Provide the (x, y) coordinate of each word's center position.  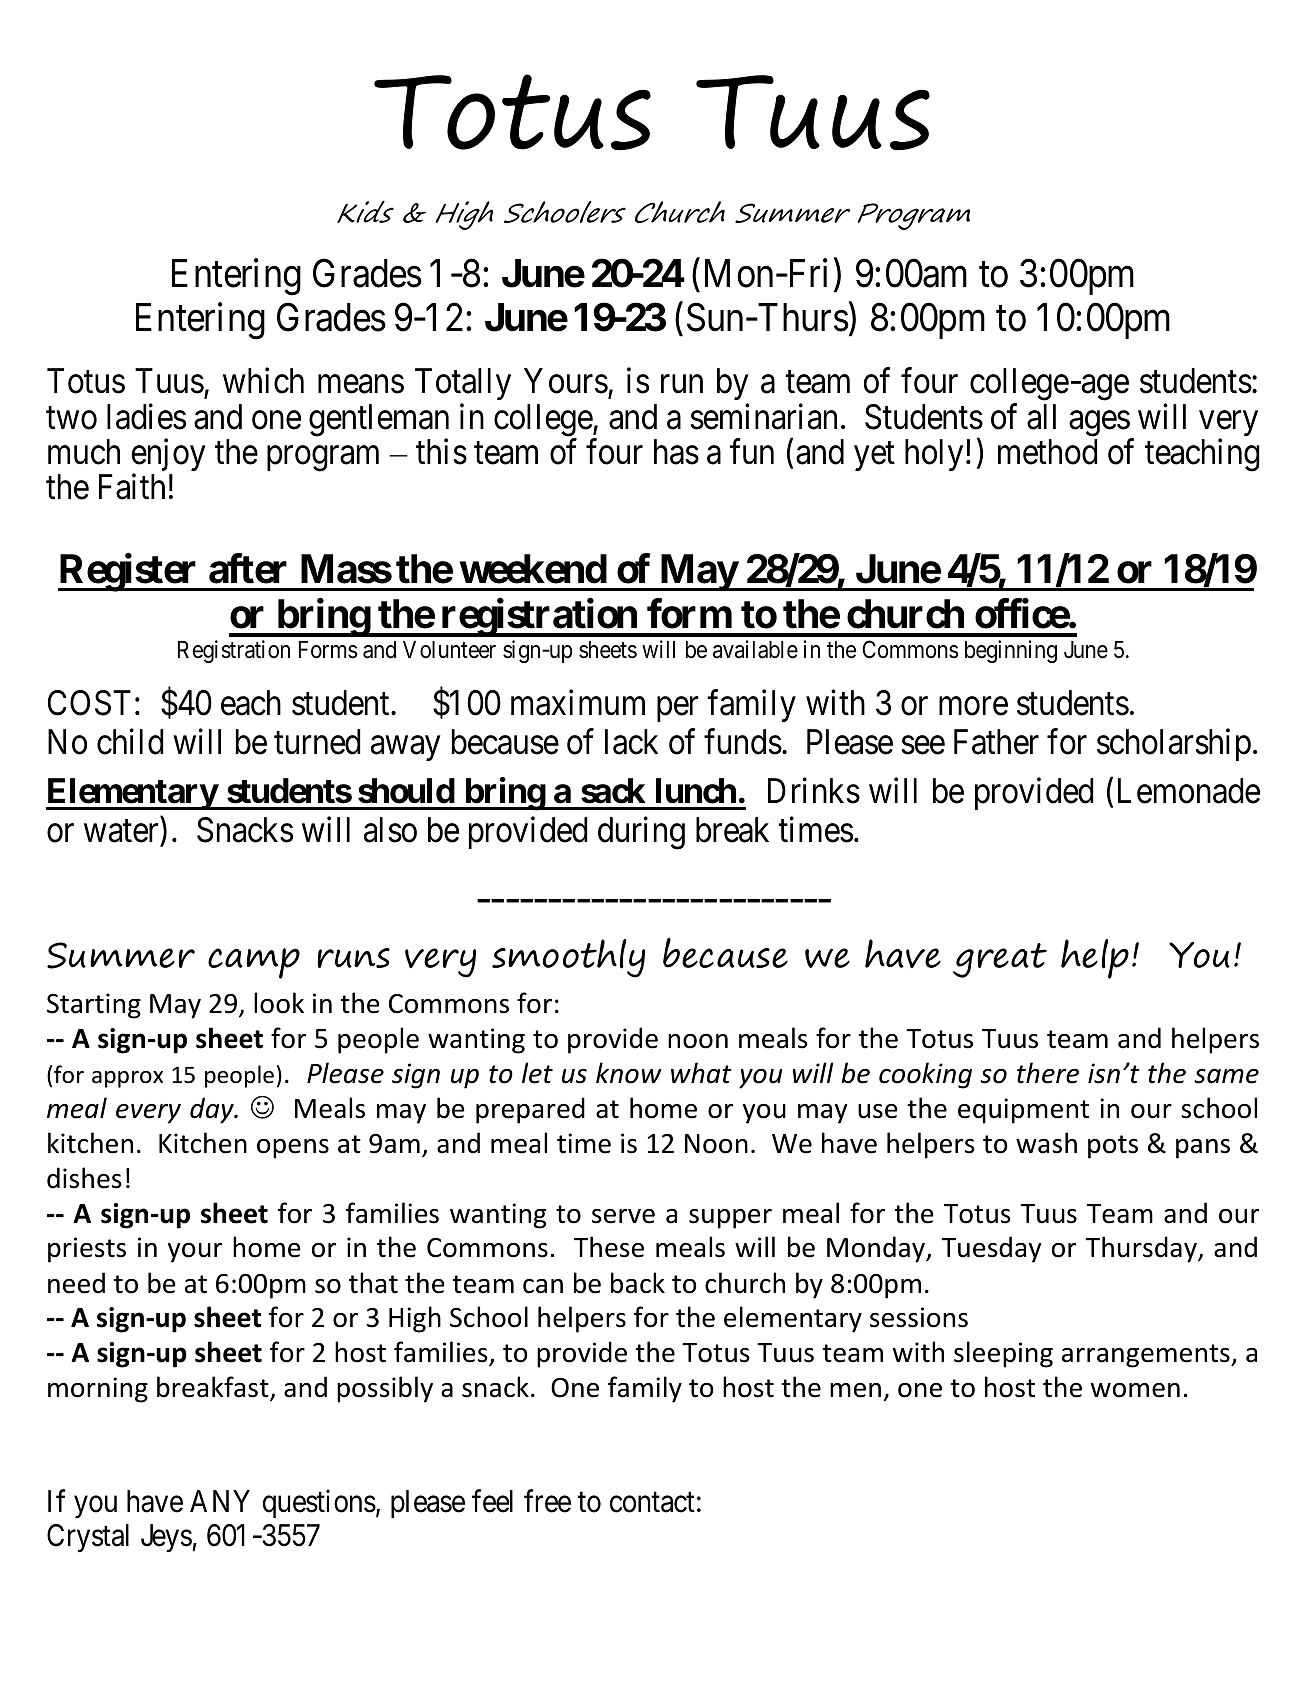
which (263, 381)
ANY (220, 1501)
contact (652, 1502)
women (1135, 1390)
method (1048, 452)
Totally (463, 386)
